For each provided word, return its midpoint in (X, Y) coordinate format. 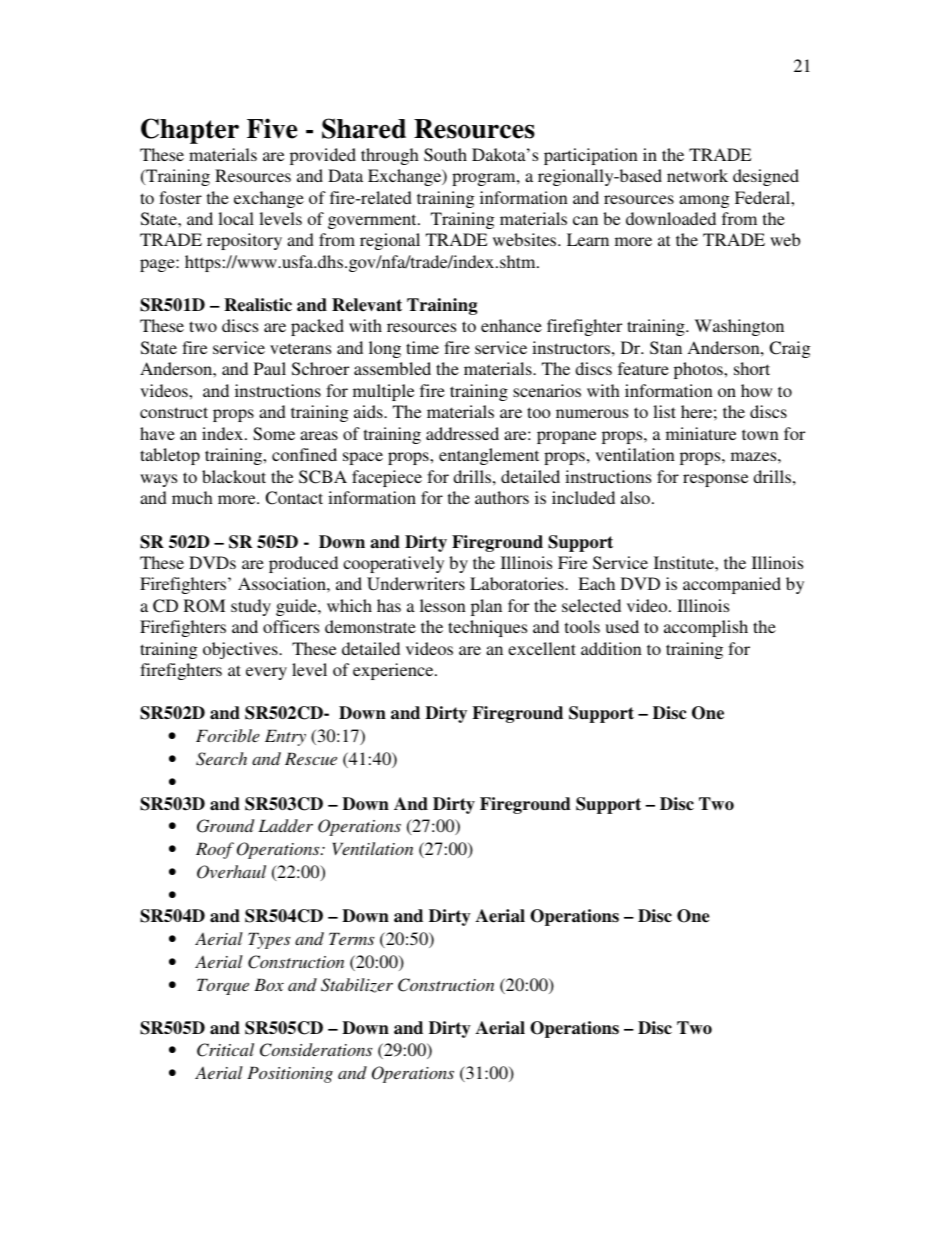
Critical (225, 1050)
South (445, 155)
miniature (701, 433)
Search (221, 759)
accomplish (706, 628)
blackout (234, 476)
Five (272, 128)
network (697, 175)
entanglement (489, 456)
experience (394, 671)
